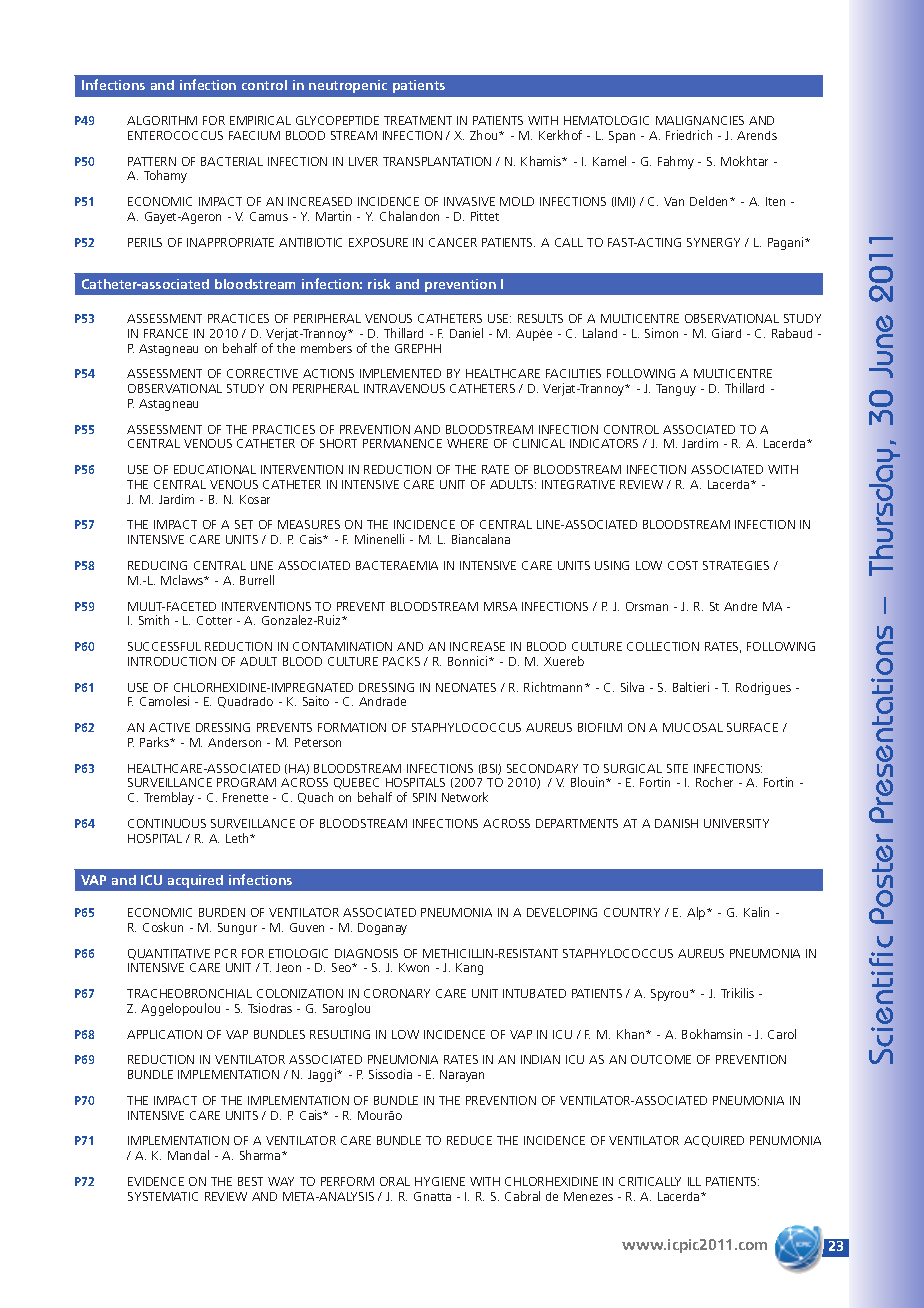  What do you see at coordinates (250, 1181) in the screenshot?
I see `BEST` at bounding box center [250, 1181].
